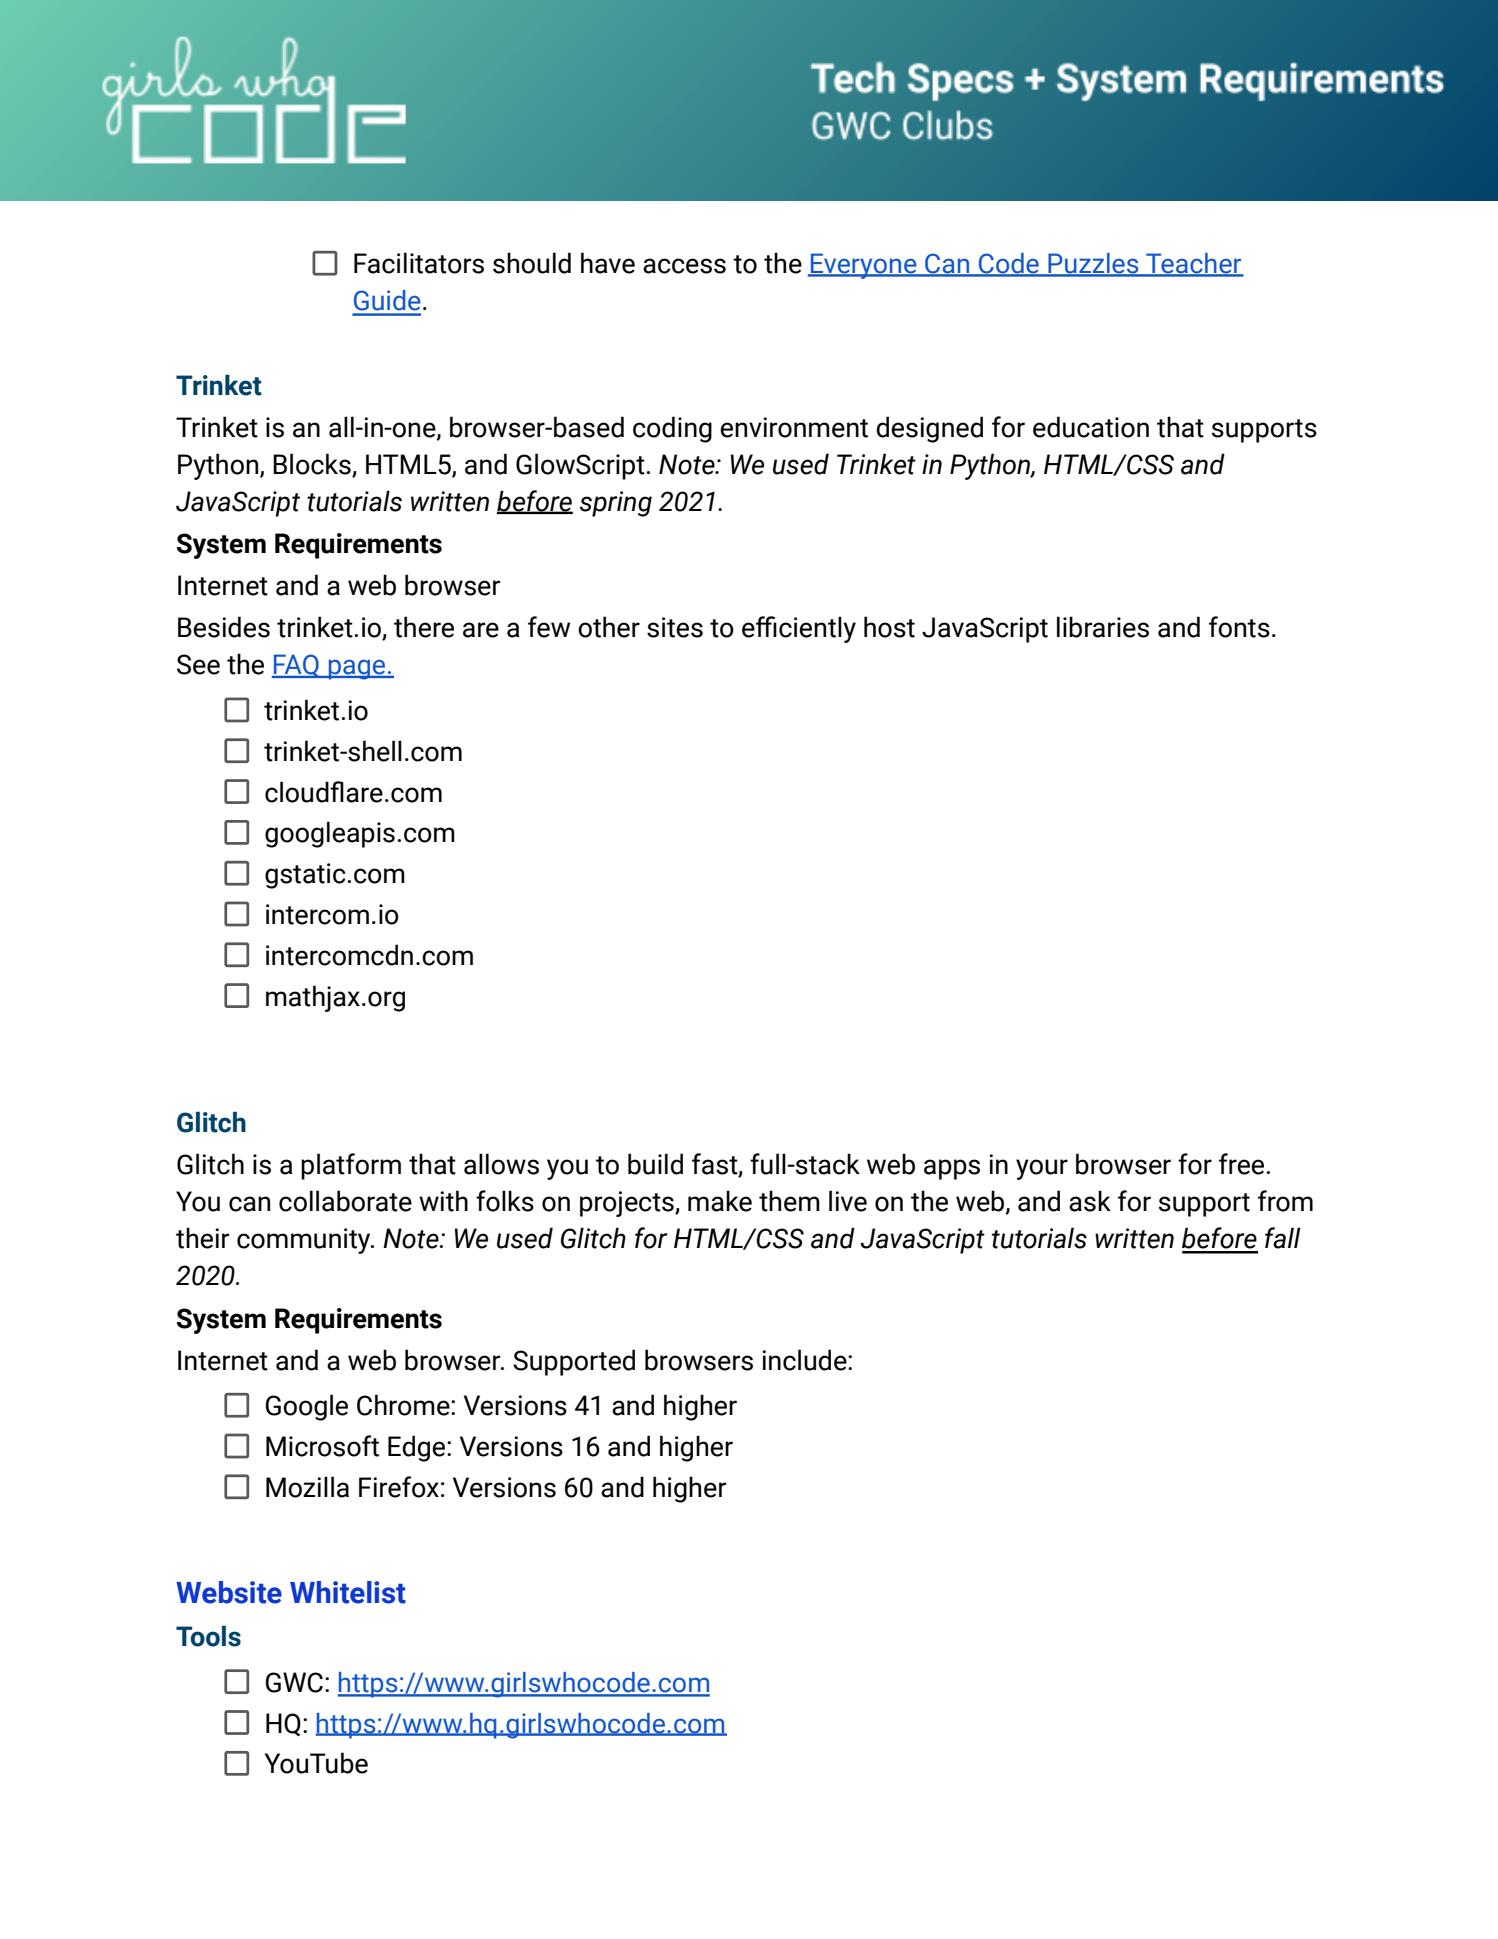 The height and width of the screenshot is (1939, 1498). Describe the element at coordinates (419, 263) in the screenshot. I see `Facilitators` at that location.
